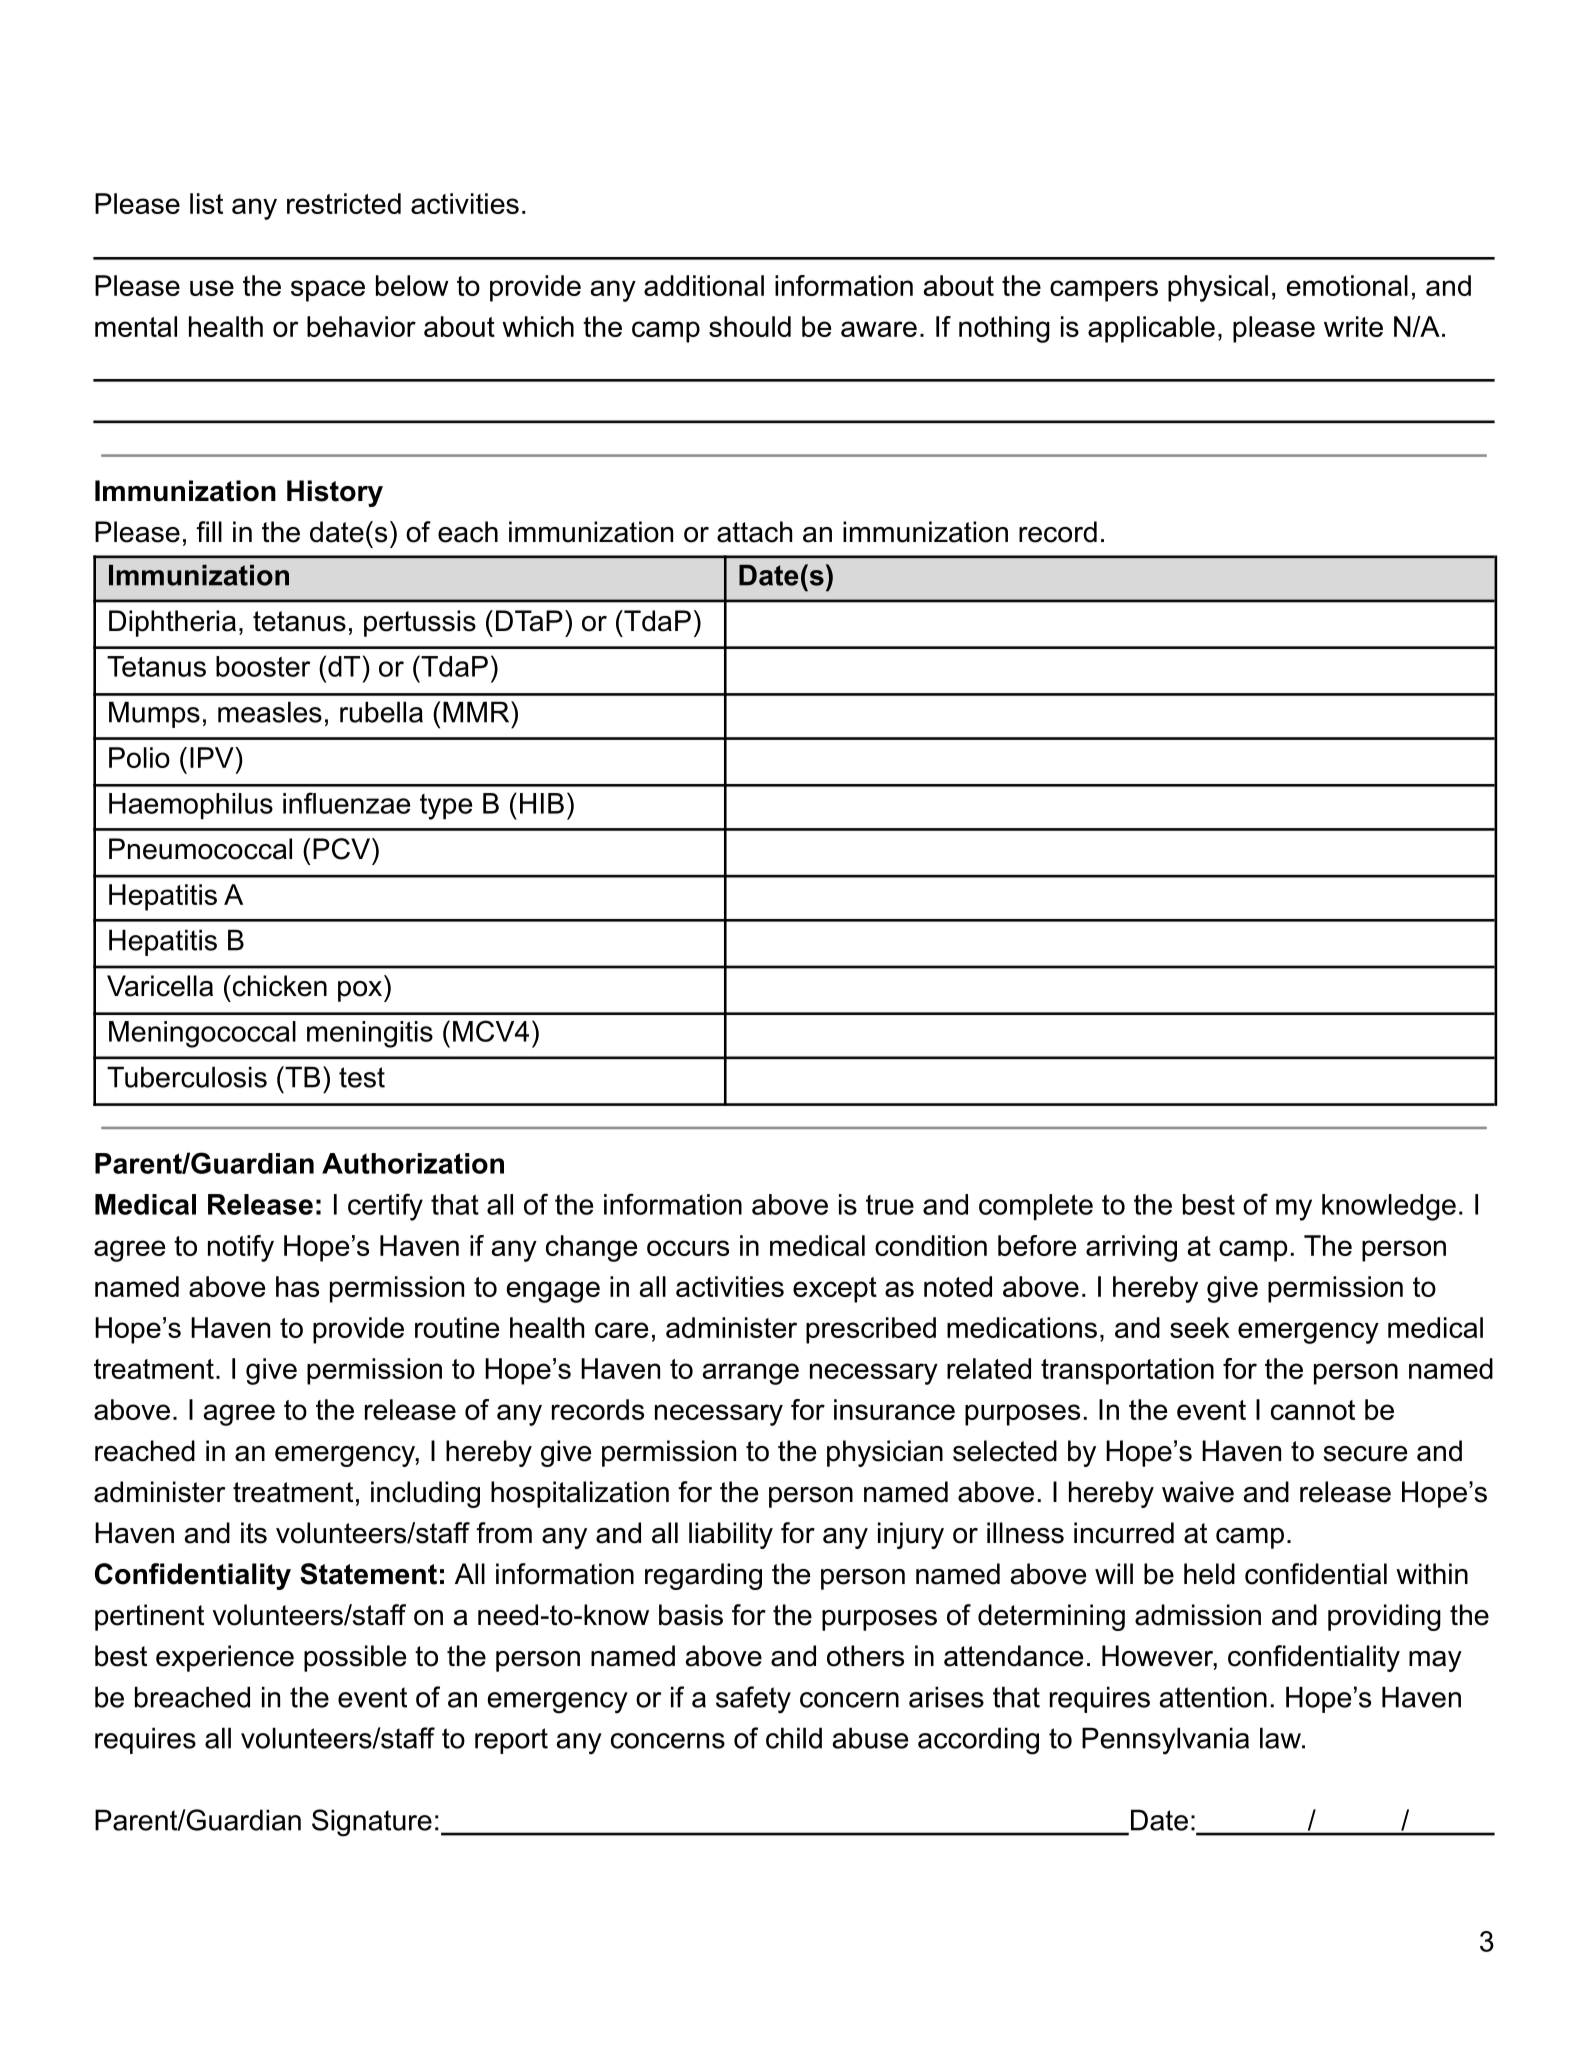 This screenshot has height=2056, width=1588. I want to click on space, so click(328, 291).
